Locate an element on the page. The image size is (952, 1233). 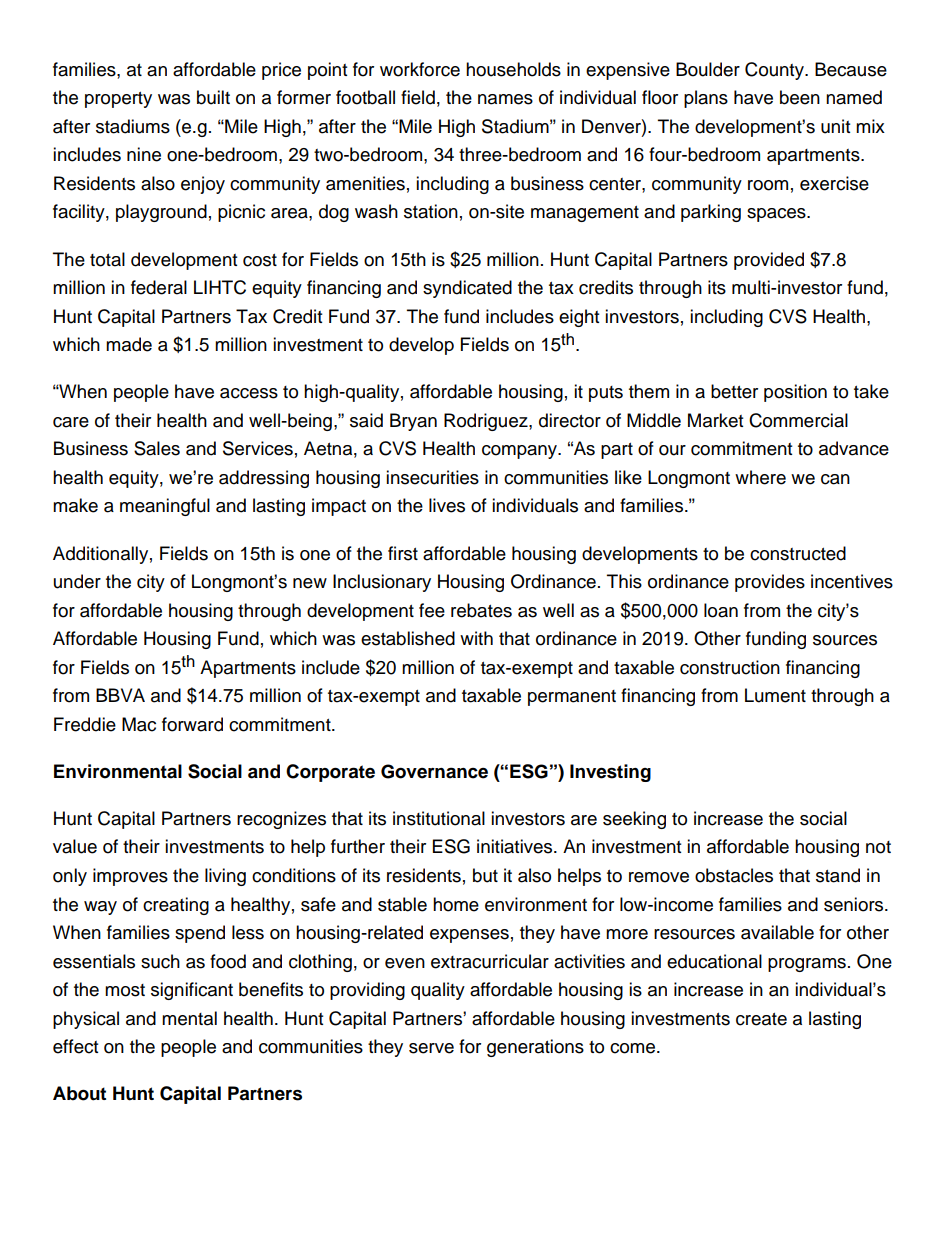
been is located at coordinates (800, 97).
